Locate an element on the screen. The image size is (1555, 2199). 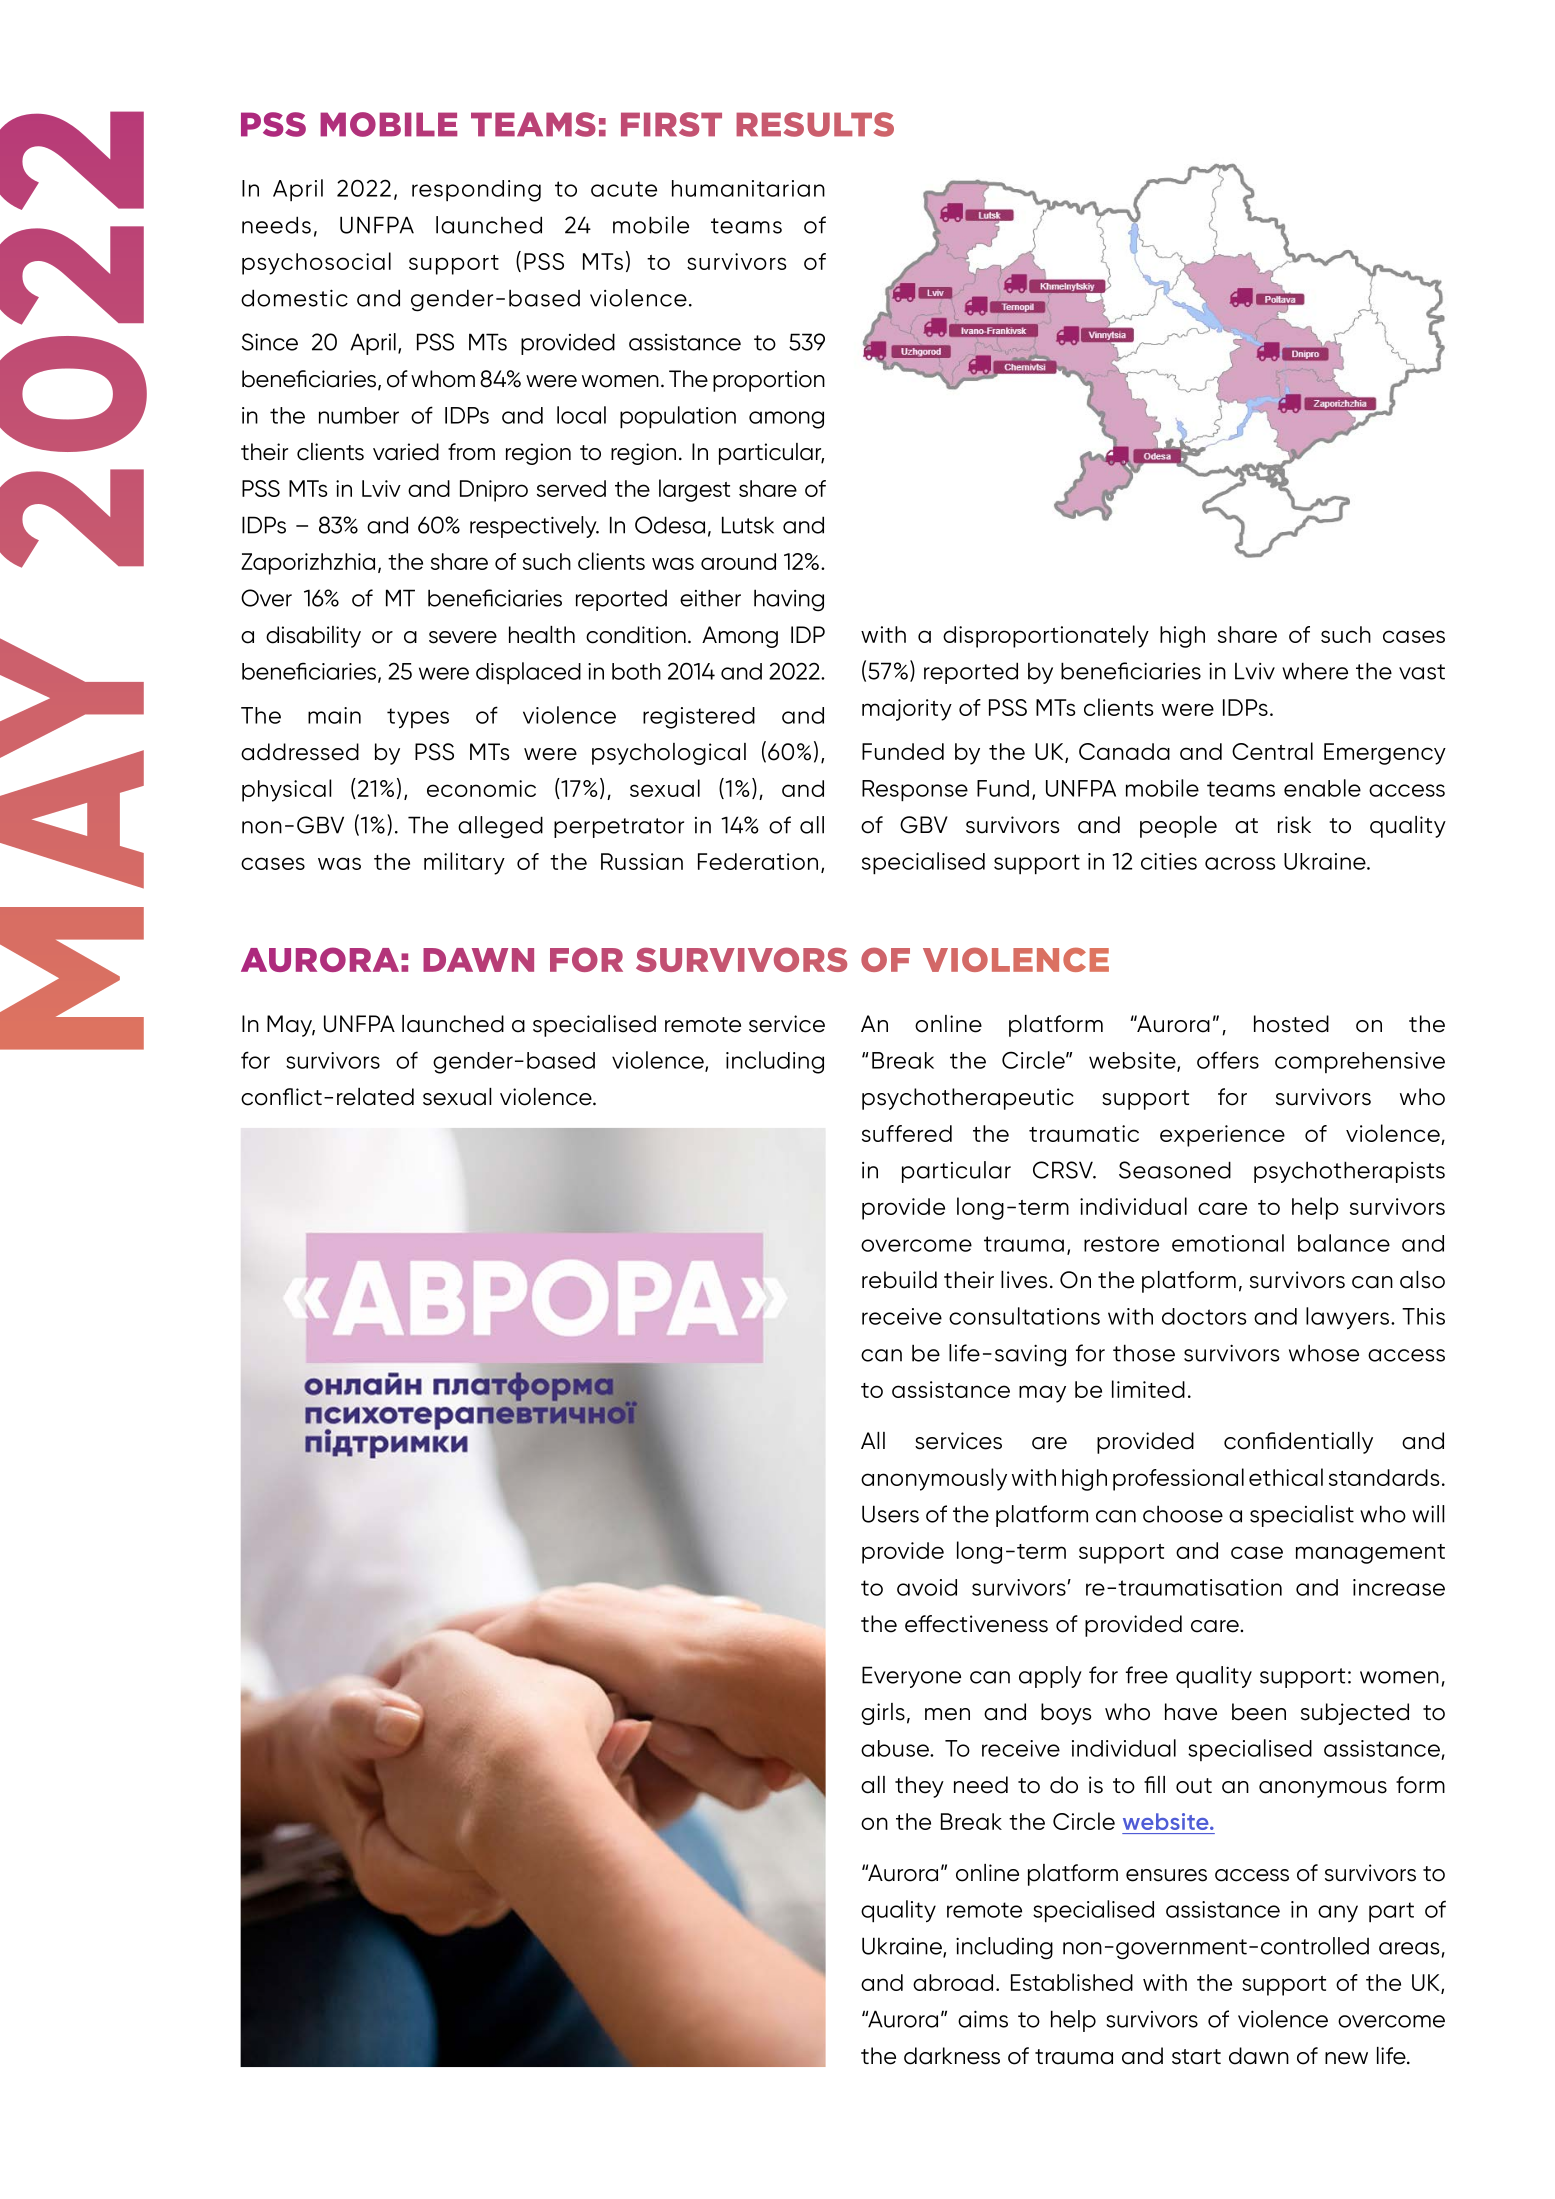
offers is located at coordinates (1228, 1060).
